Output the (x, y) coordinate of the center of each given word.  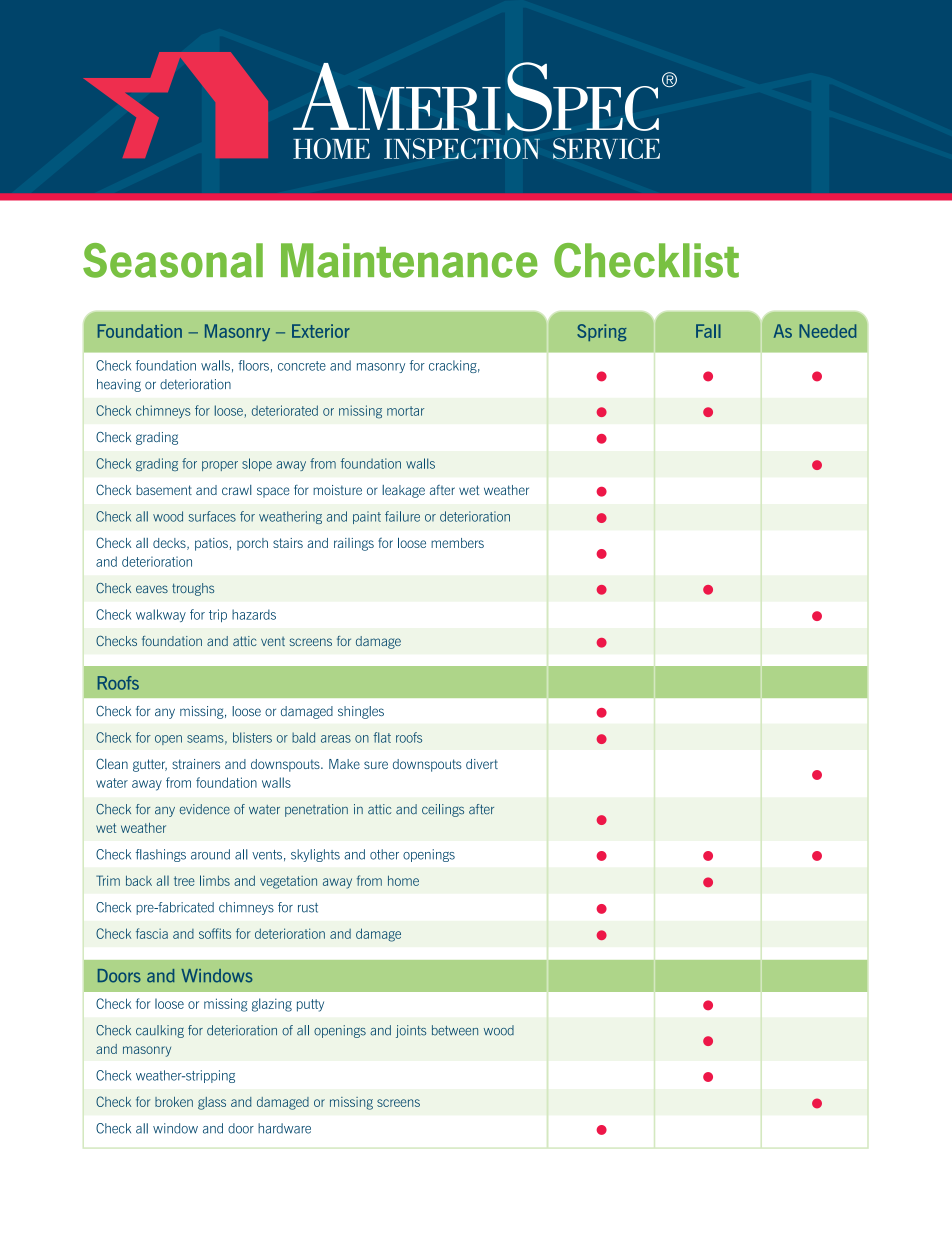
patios (211, 544)
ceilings (443, 810)
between (455, 1030)
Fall (708, 331)
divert (482, 764)
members (457, 543)
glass (212, 1103)
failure (402, 516)
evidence (205, 809)
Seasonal (173, 260)
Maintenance (409, 260)
